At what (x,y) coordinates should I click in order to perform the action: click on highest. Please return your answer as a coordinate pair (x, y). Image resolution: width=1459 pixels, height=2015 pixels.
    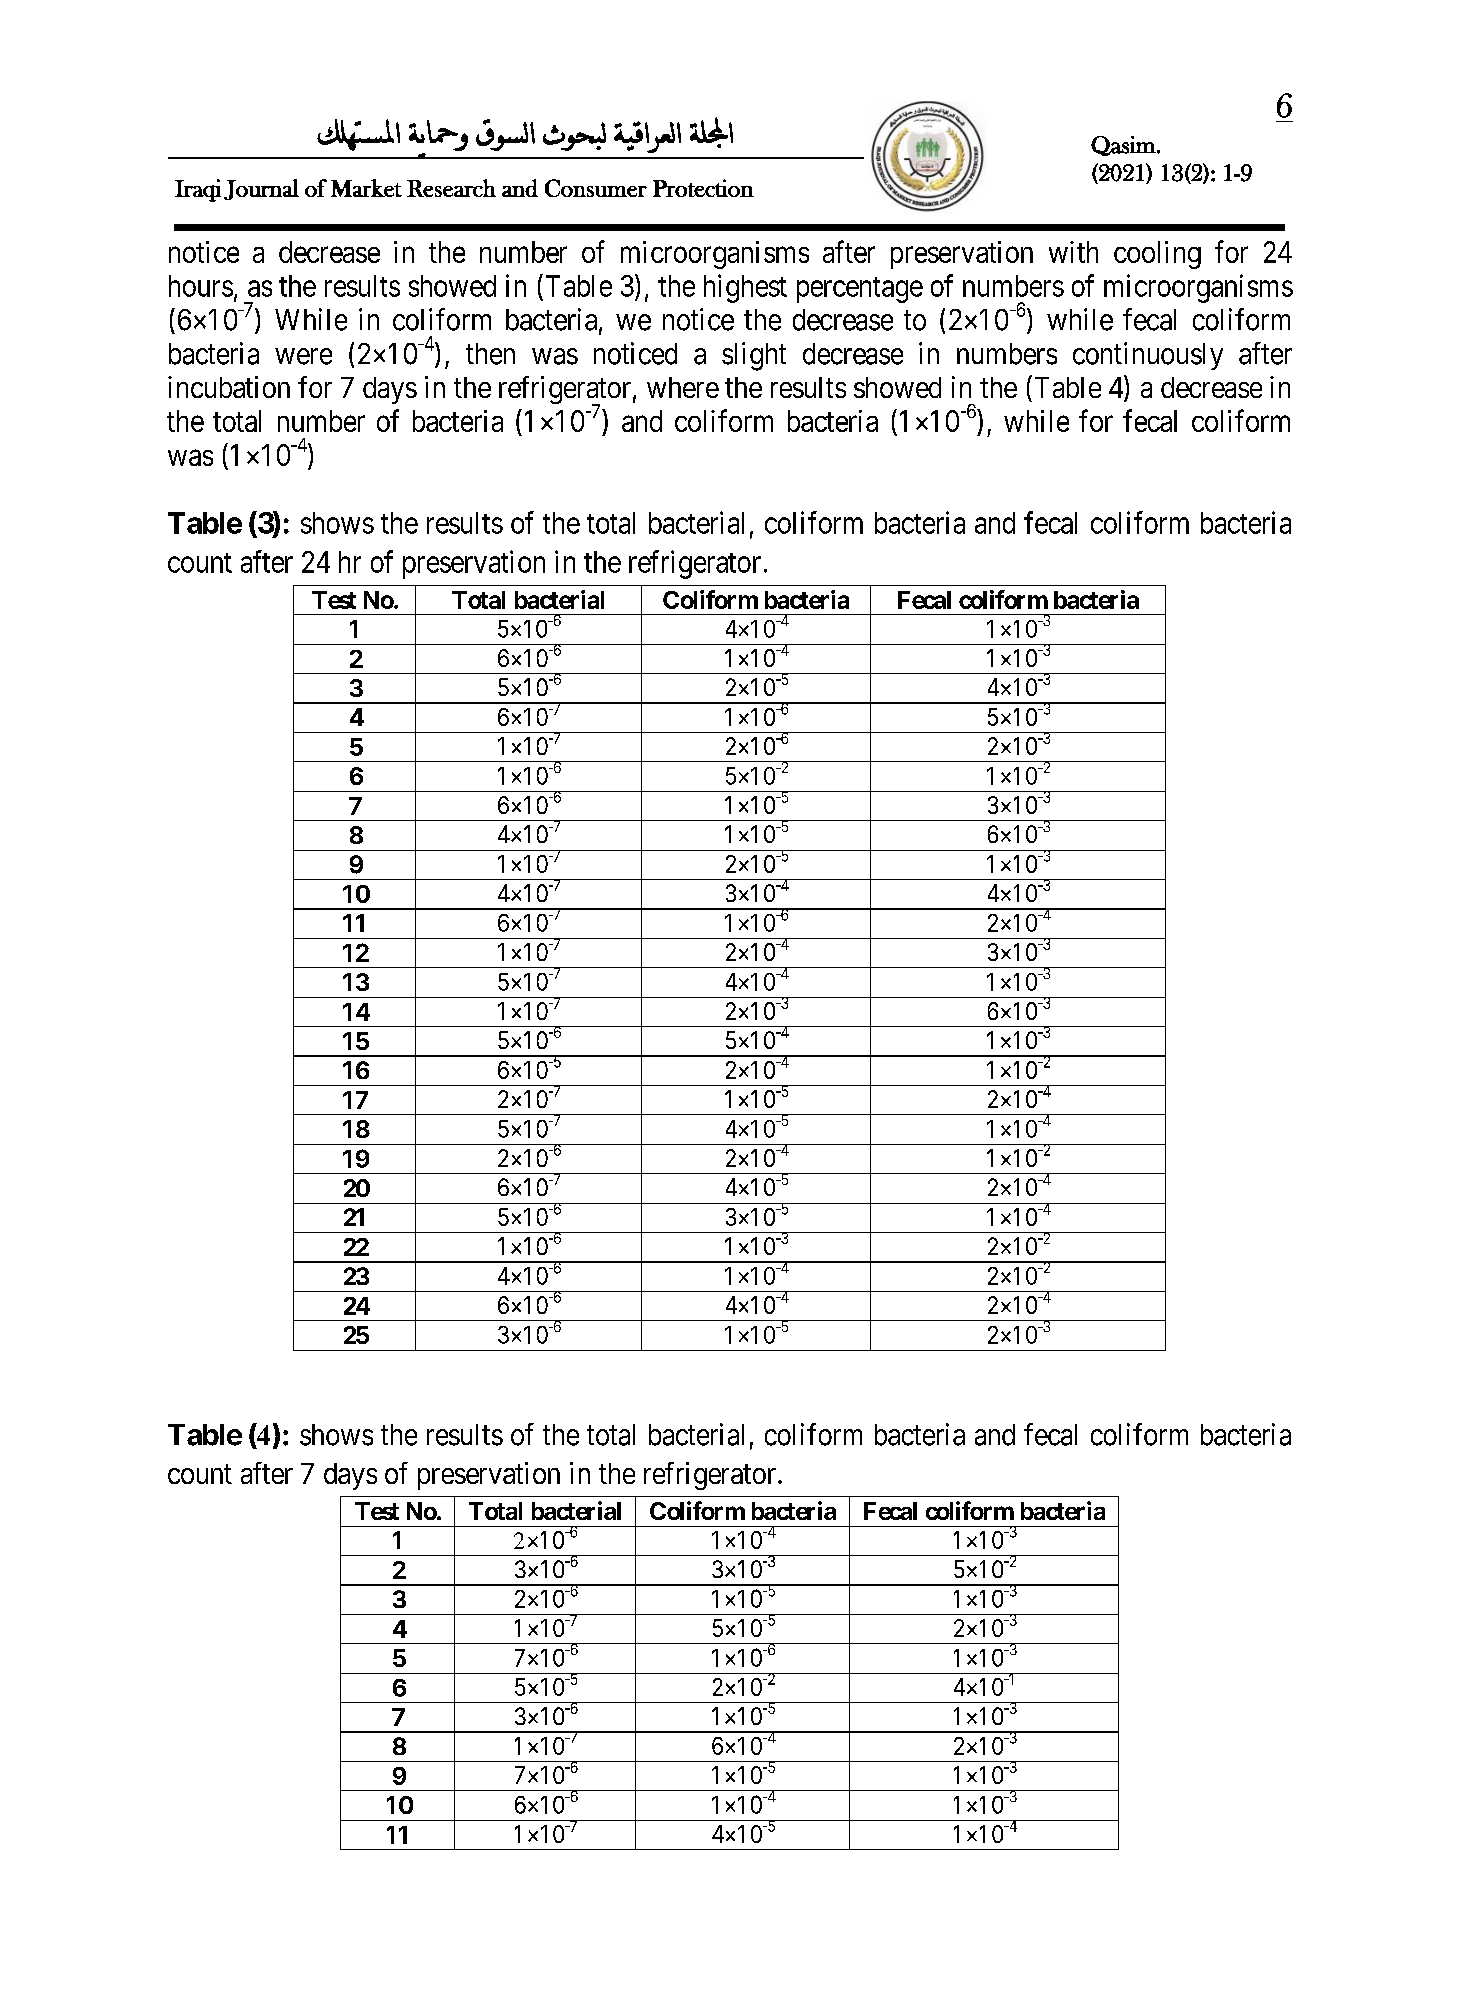
    Looking at the image, I should click on (745, 288).
